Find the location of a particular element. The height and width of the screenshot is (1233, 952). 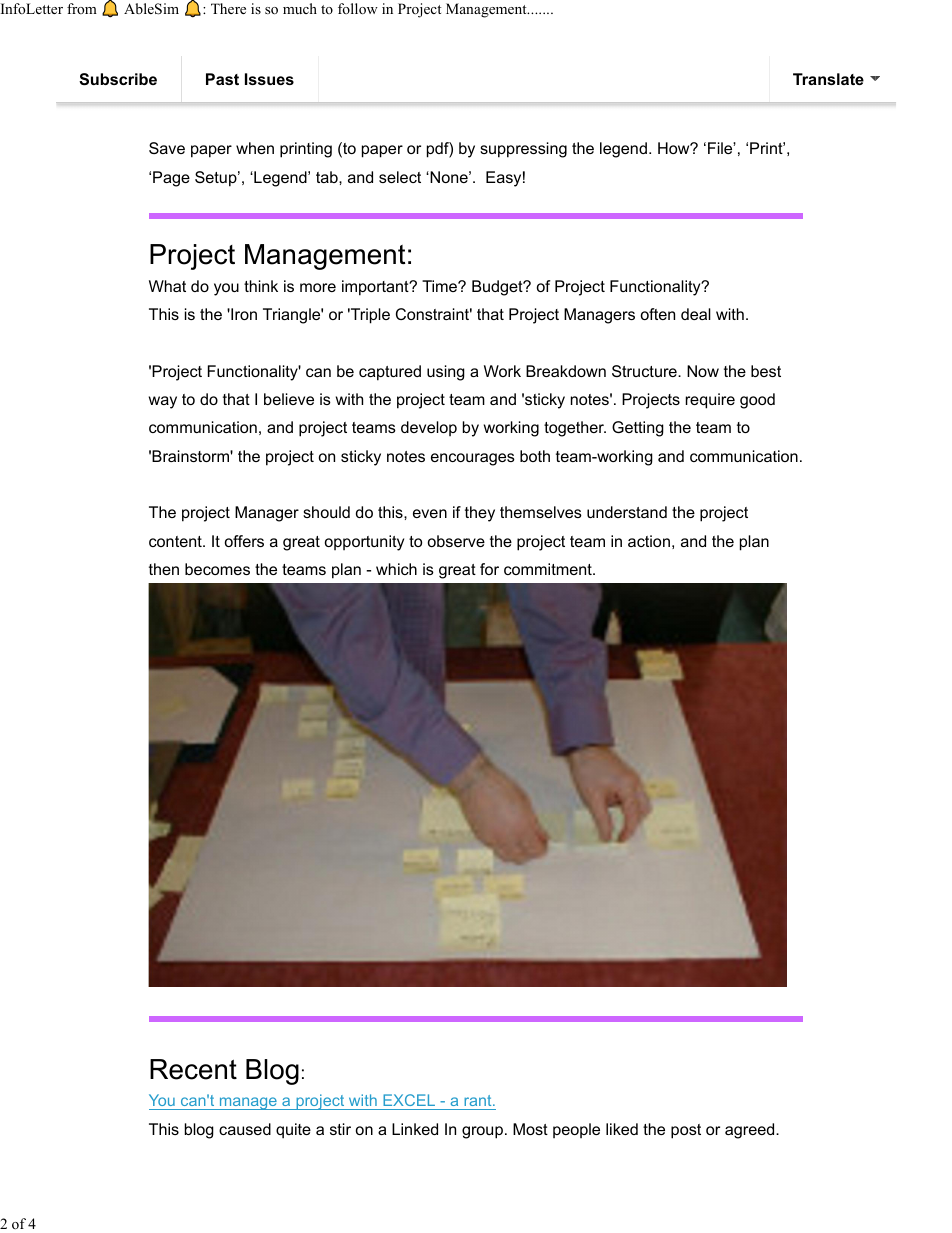

Past is located at coordinates (222, 79).
